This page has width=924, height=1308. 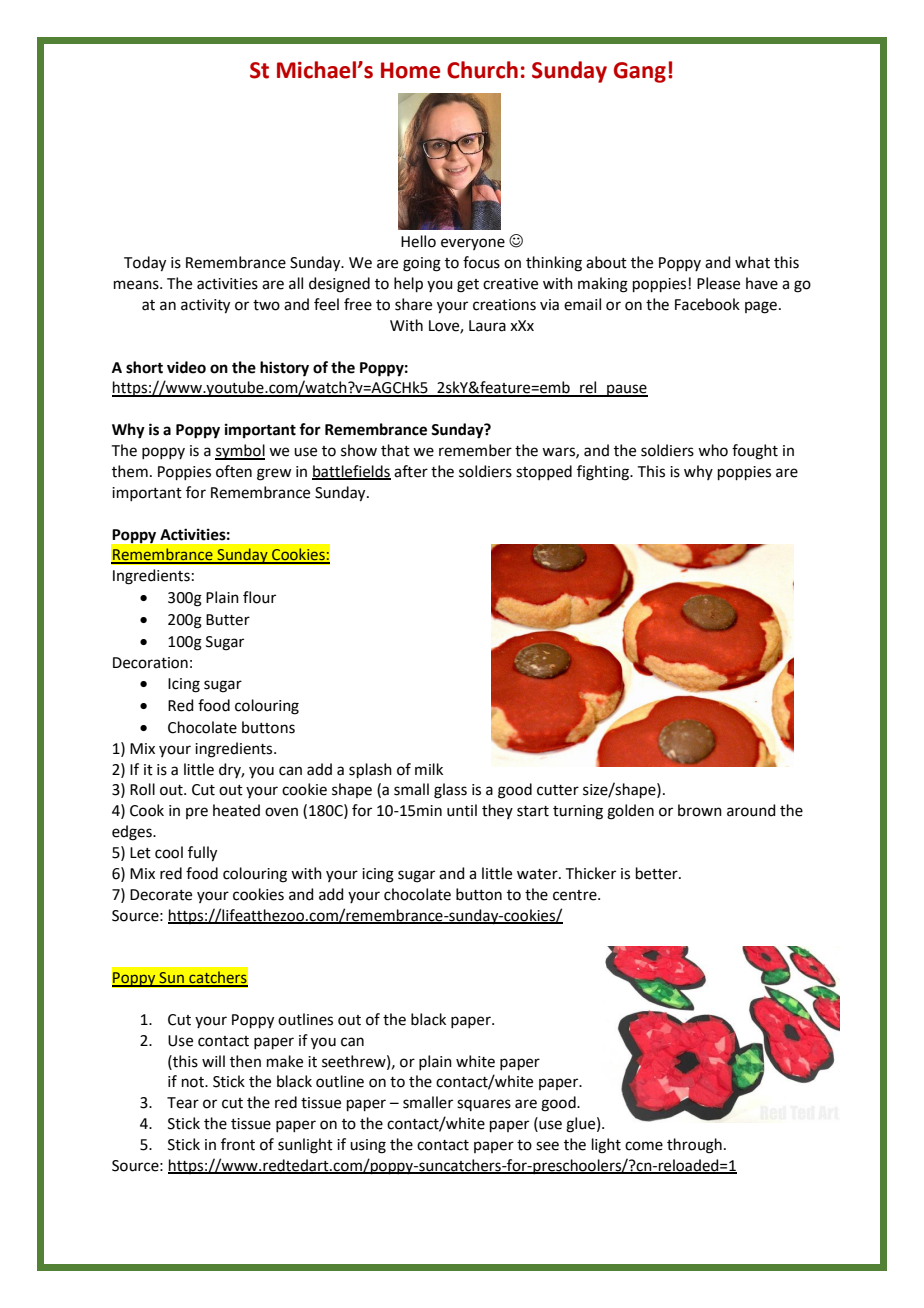 What do you see at coordinates (640, 72) in the page?
I see `Gang` at bounding box center [640, 72].
